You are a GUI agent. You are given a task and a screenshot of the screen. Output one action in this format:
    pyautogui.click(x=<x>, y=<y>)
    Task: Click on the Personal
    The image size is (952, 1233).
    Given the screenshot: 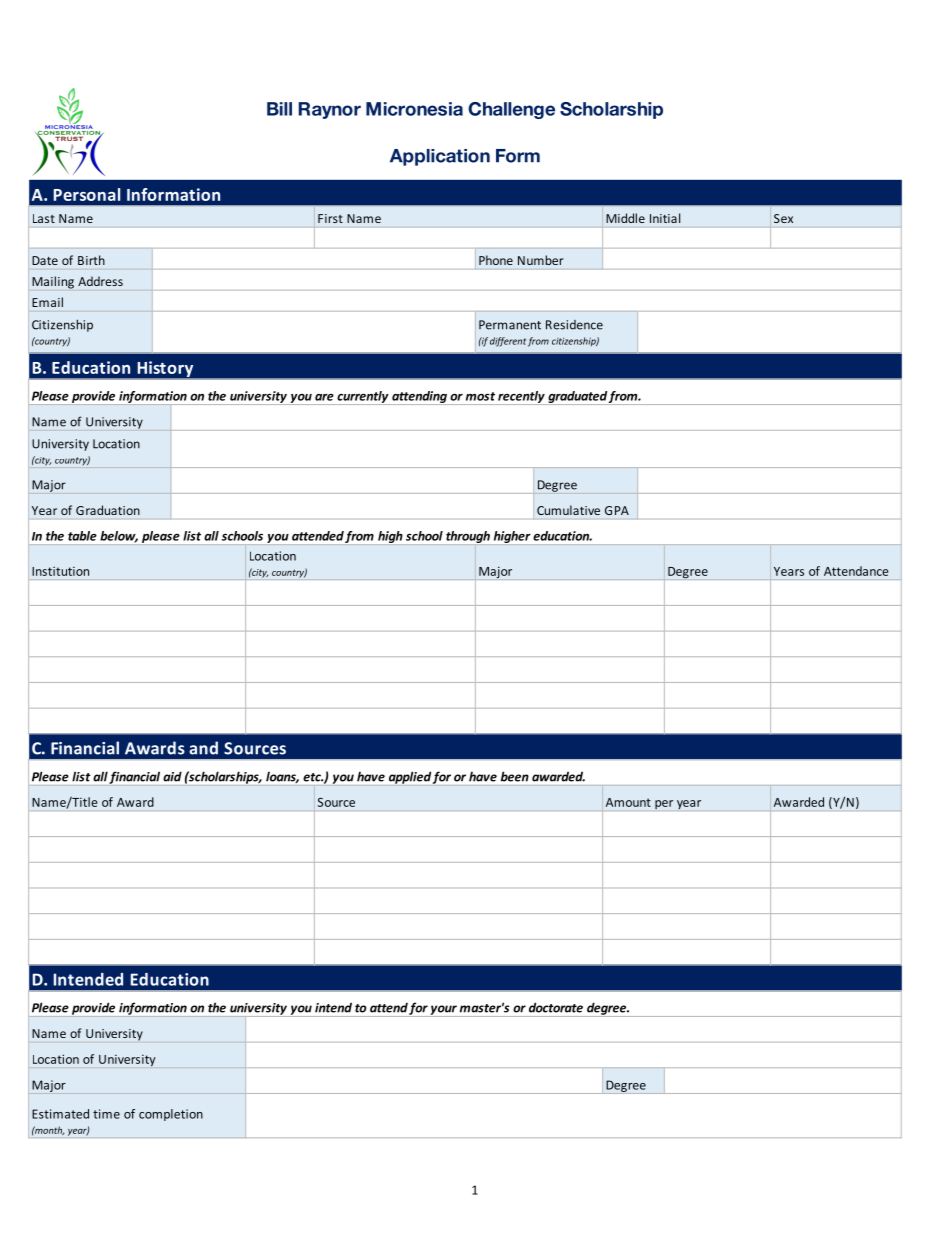 What is the action you would take?
    pyautogui.click(x=87, y=194)
